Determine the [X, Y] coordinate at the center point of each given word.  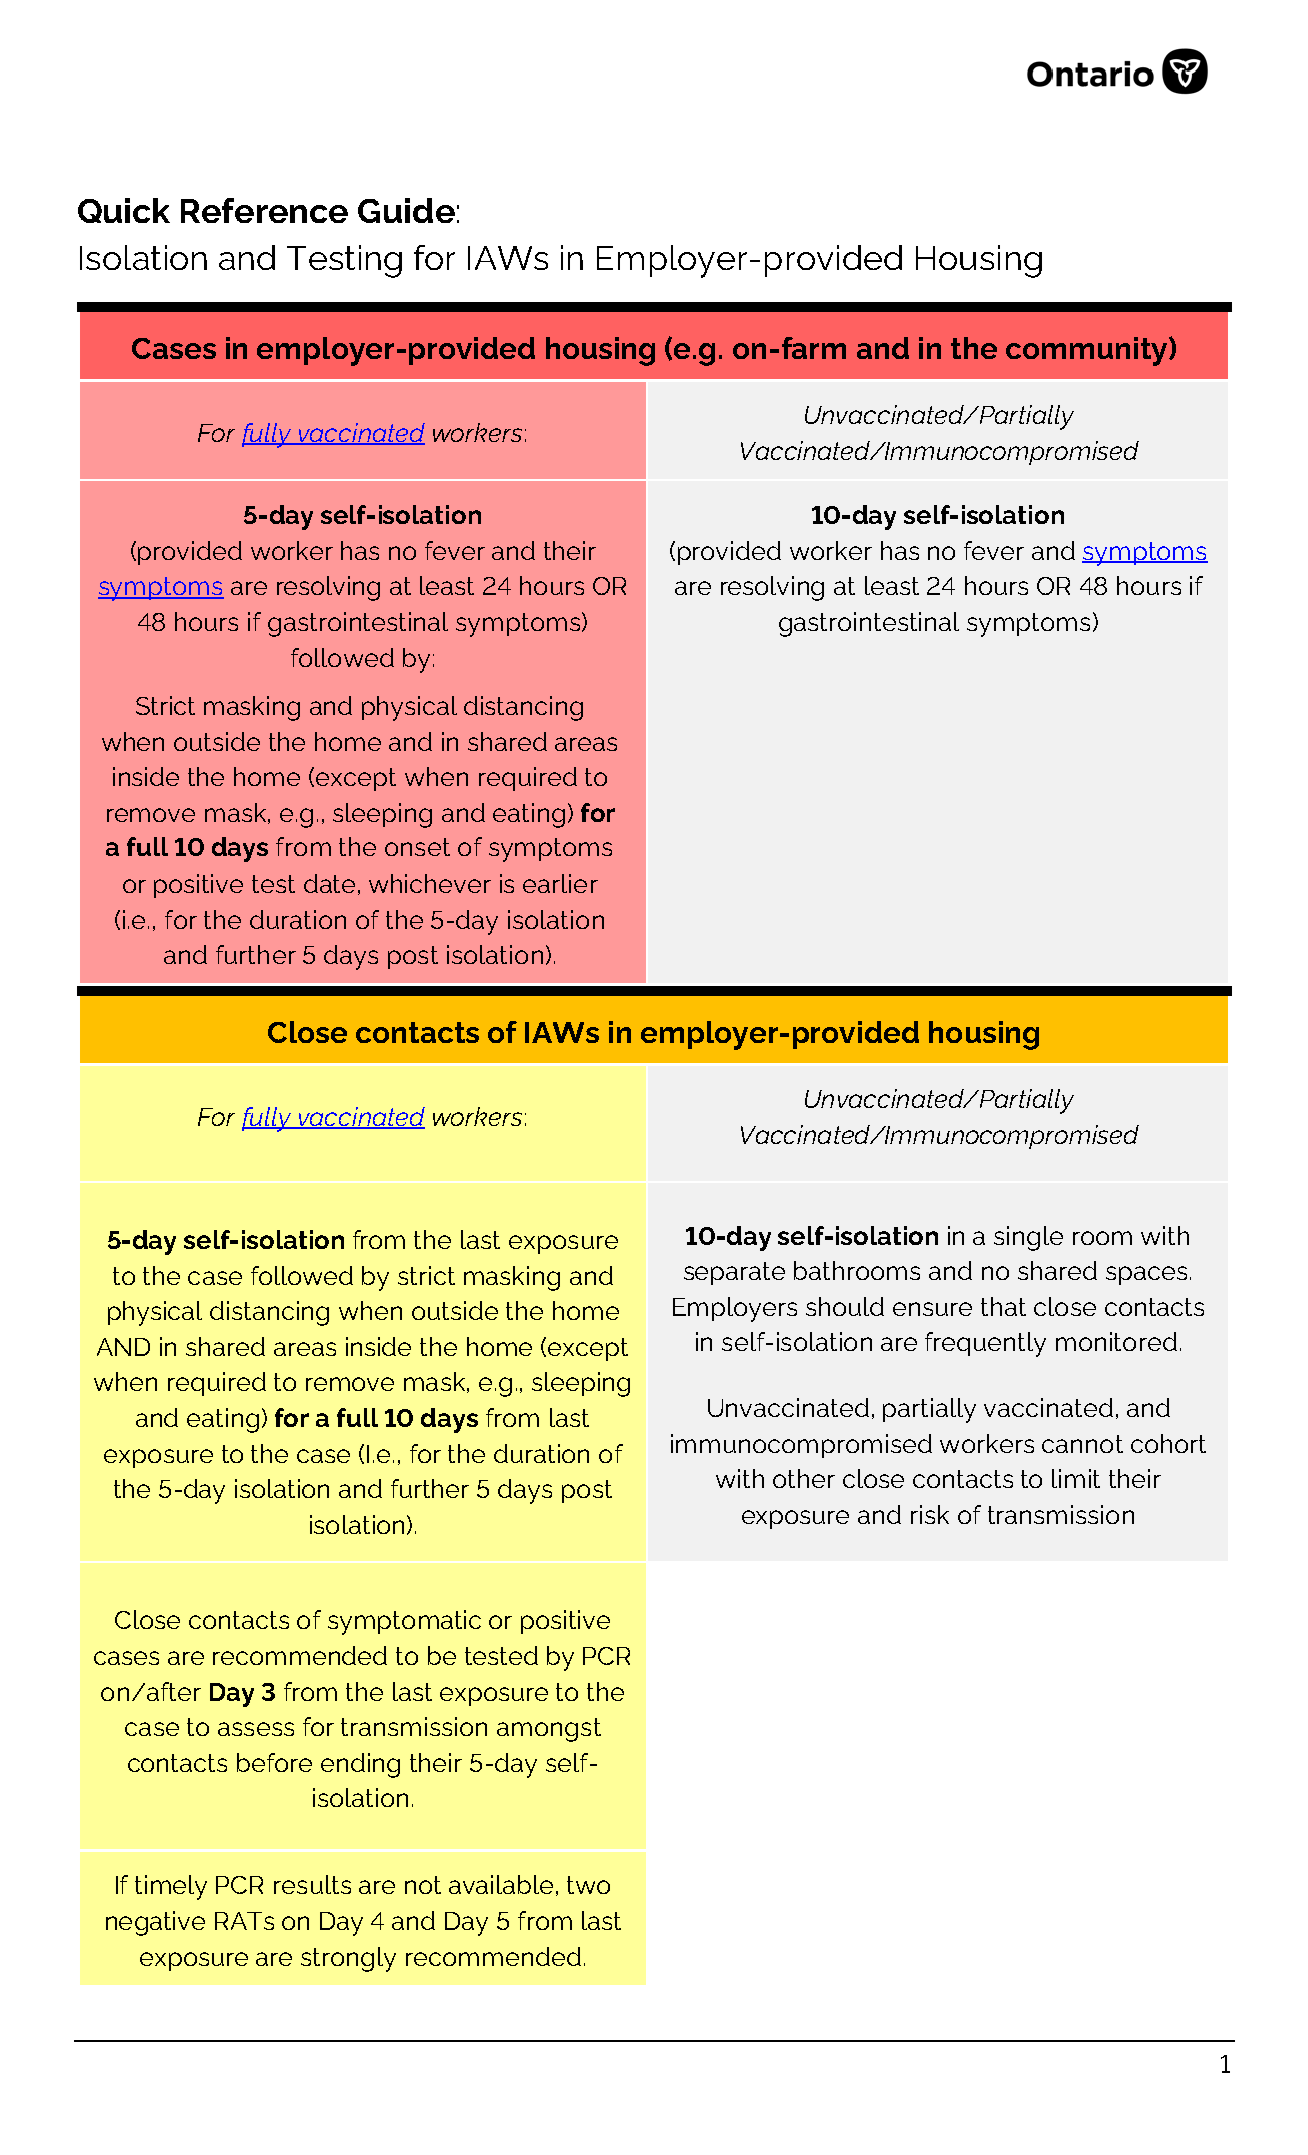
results [312, 1884]
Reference [264, 210]
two [588, 1885]
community [1088, 351]
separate [734, 1273]
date [329, 883]
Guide [406, 210]
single [1028, 1238]
